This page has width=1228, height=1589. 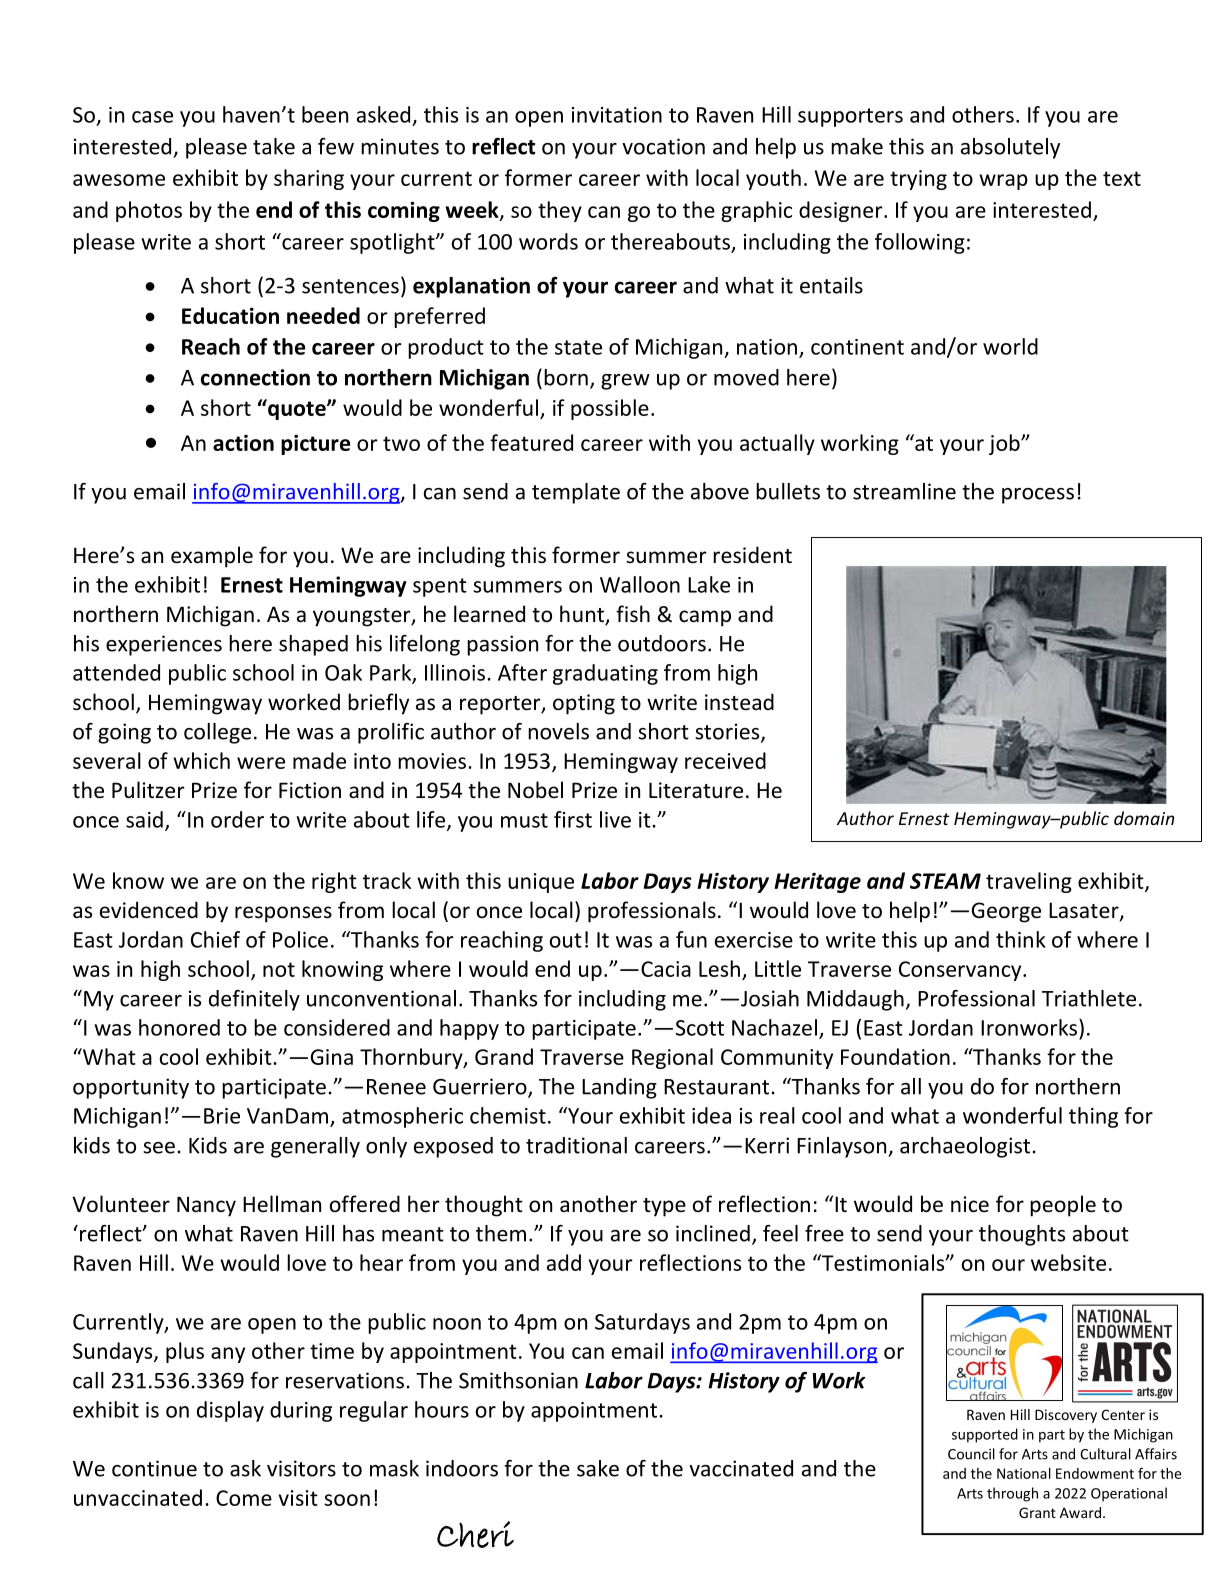 What do you see at coordinates (1012, 1494) in the page?
I see `through` at bounding box center [1012, 1494].
